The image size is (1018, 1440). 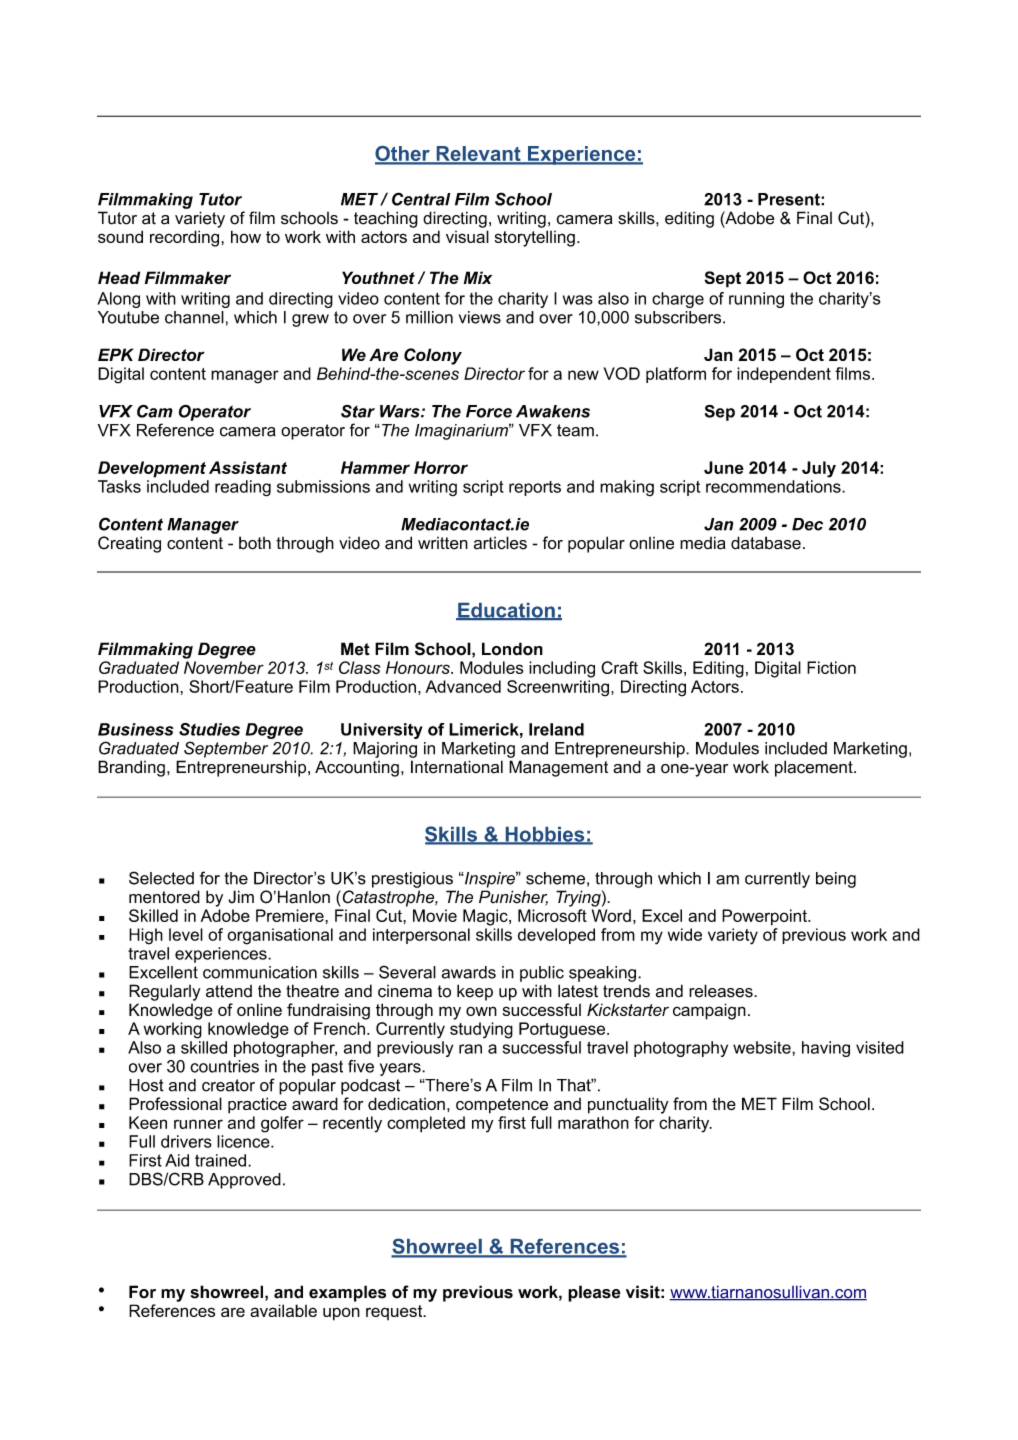 I want to click on placement, so click(x=815, y=768).
